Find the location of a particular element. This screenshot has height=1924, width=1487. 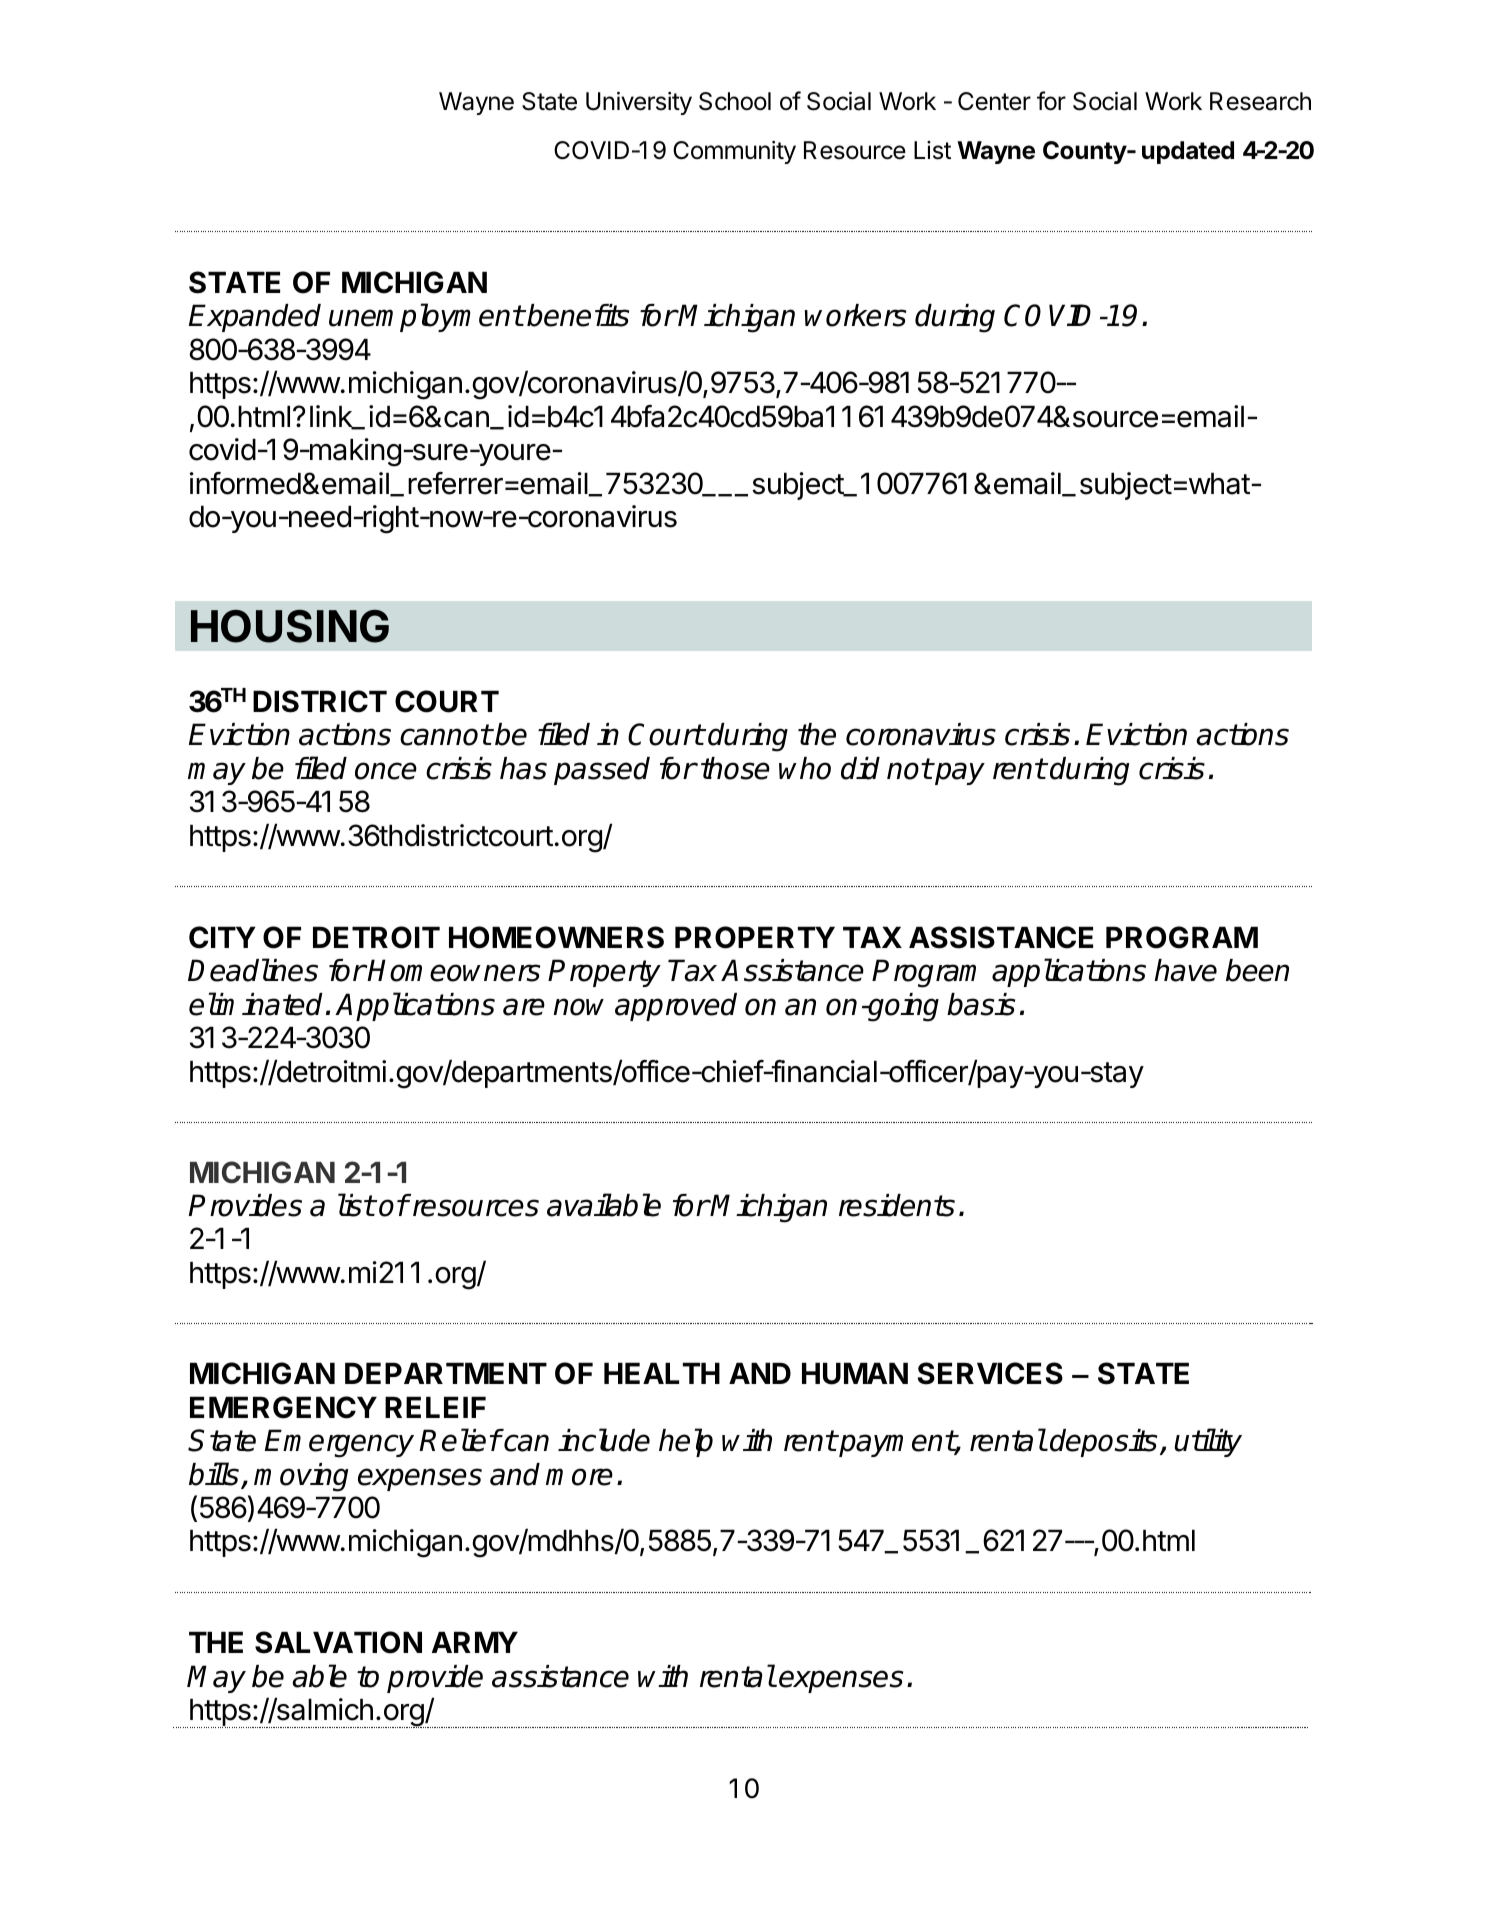

benefits is located at coordinates (578, 315).
